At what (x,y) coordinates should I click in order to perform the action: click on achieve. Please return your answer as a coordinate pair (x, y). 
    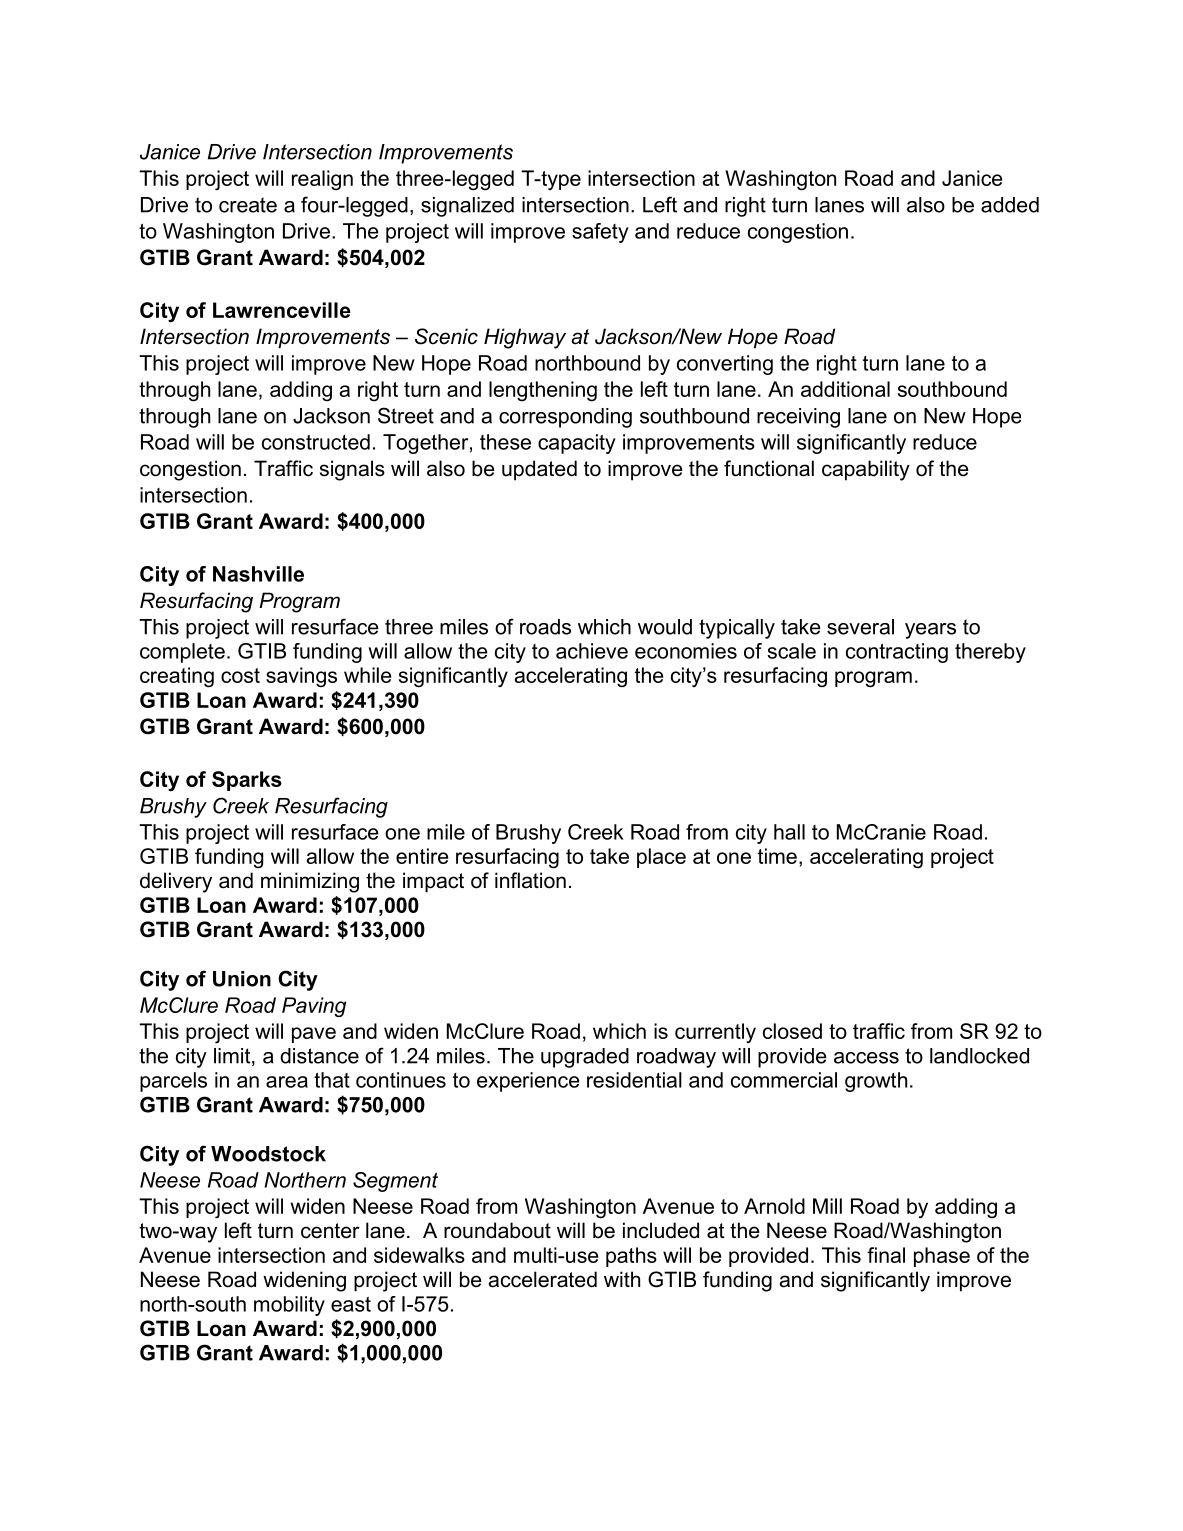
    Looking at the image, I should click on (592, 651).
